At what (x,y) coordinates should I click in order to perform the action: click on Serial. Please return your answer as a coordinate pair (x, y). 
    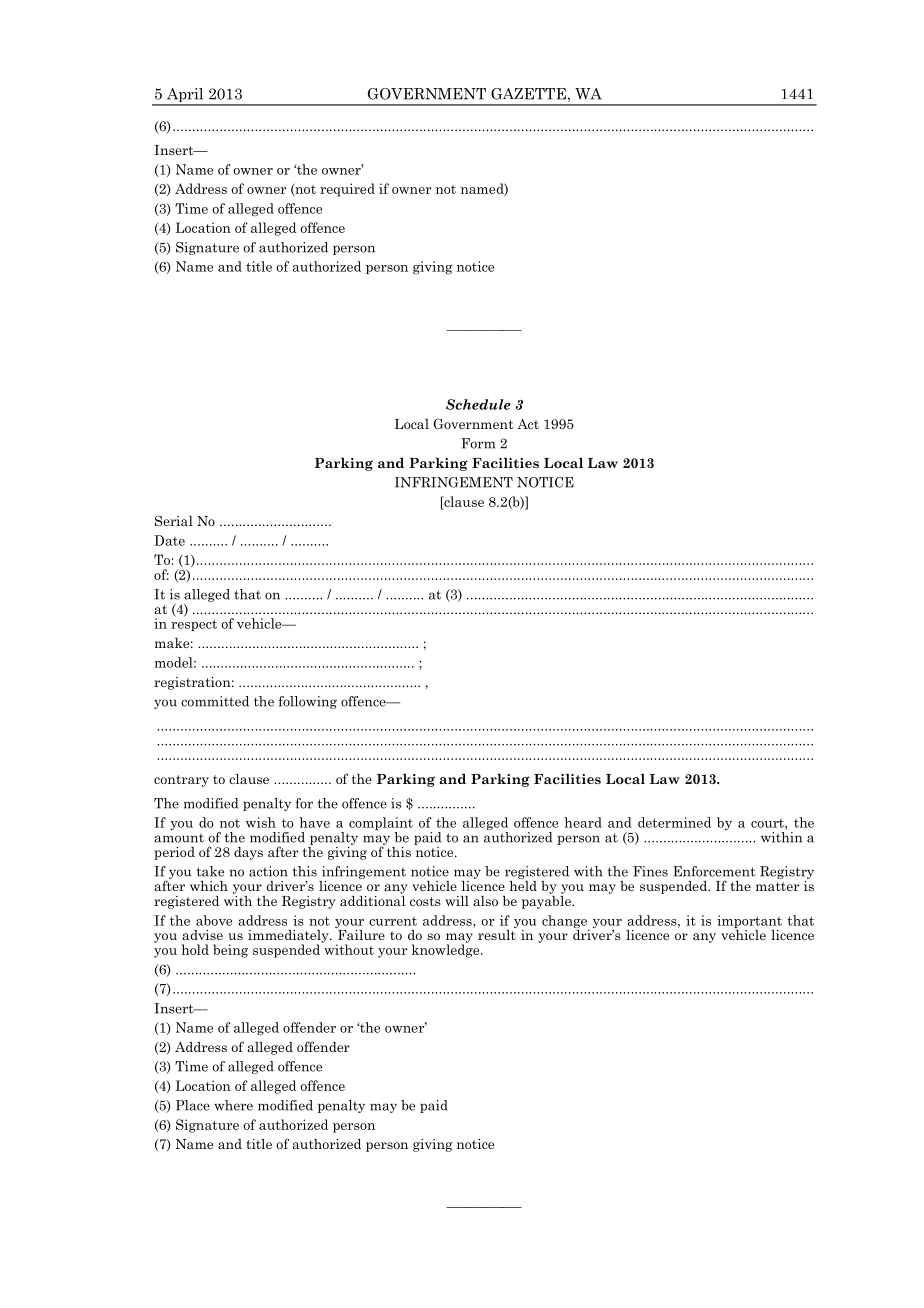
    Looking at the image, I should click on (174, 520).
